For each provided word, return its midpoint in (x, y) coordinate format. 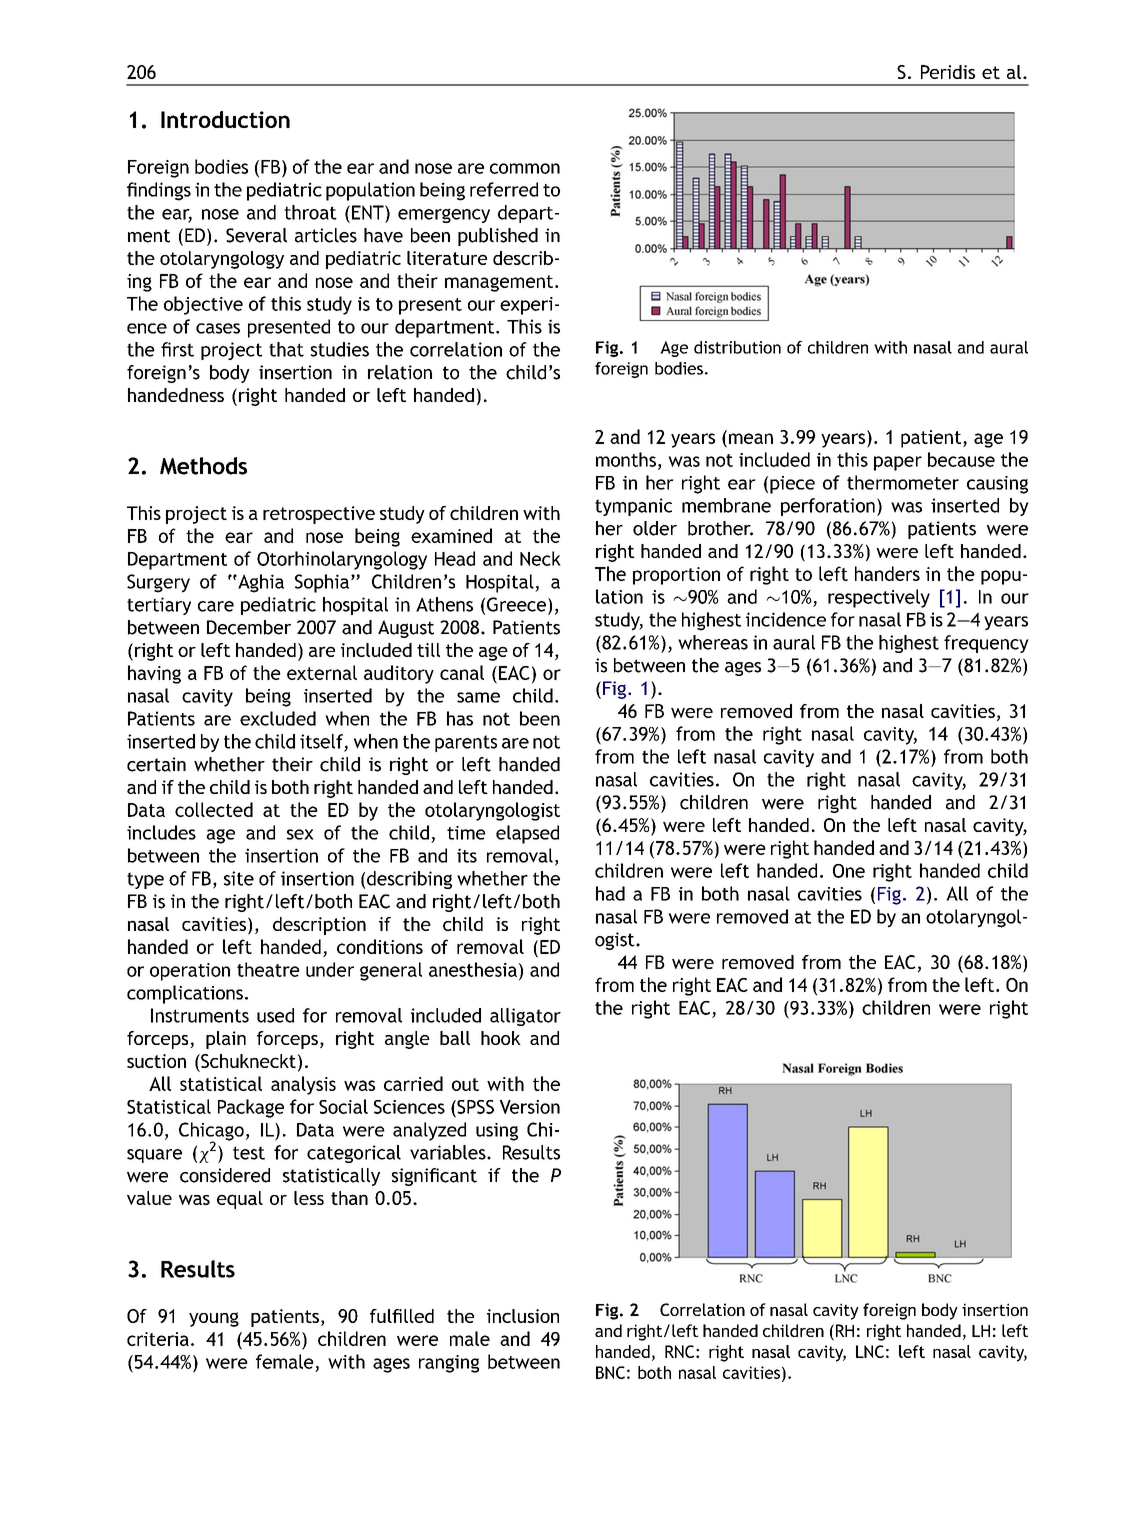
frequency (986, 644)
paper (898, 463)
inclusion (523, 1316)
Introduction (225, 119)
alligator (525, 1017)
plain (226, 1040)
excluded (278, 718)
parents (466, 743)
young (214, 1319)
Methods (203, 466)
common (525, 168)
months (626, 459)
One (849, 871)
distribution (737, 347)
